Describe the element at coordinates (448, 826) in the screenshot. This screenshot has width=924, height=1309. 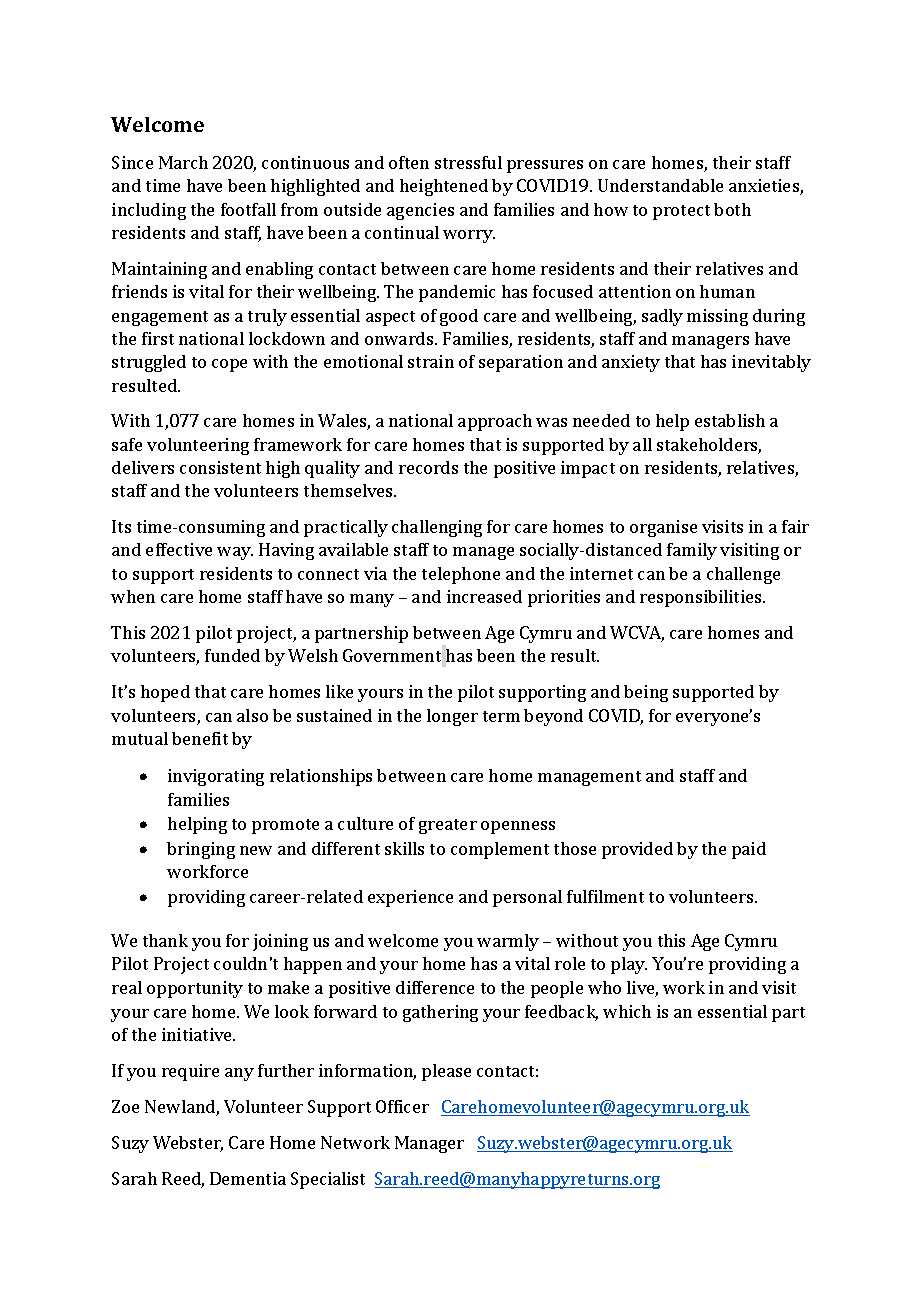
I see `greater` at that location.
